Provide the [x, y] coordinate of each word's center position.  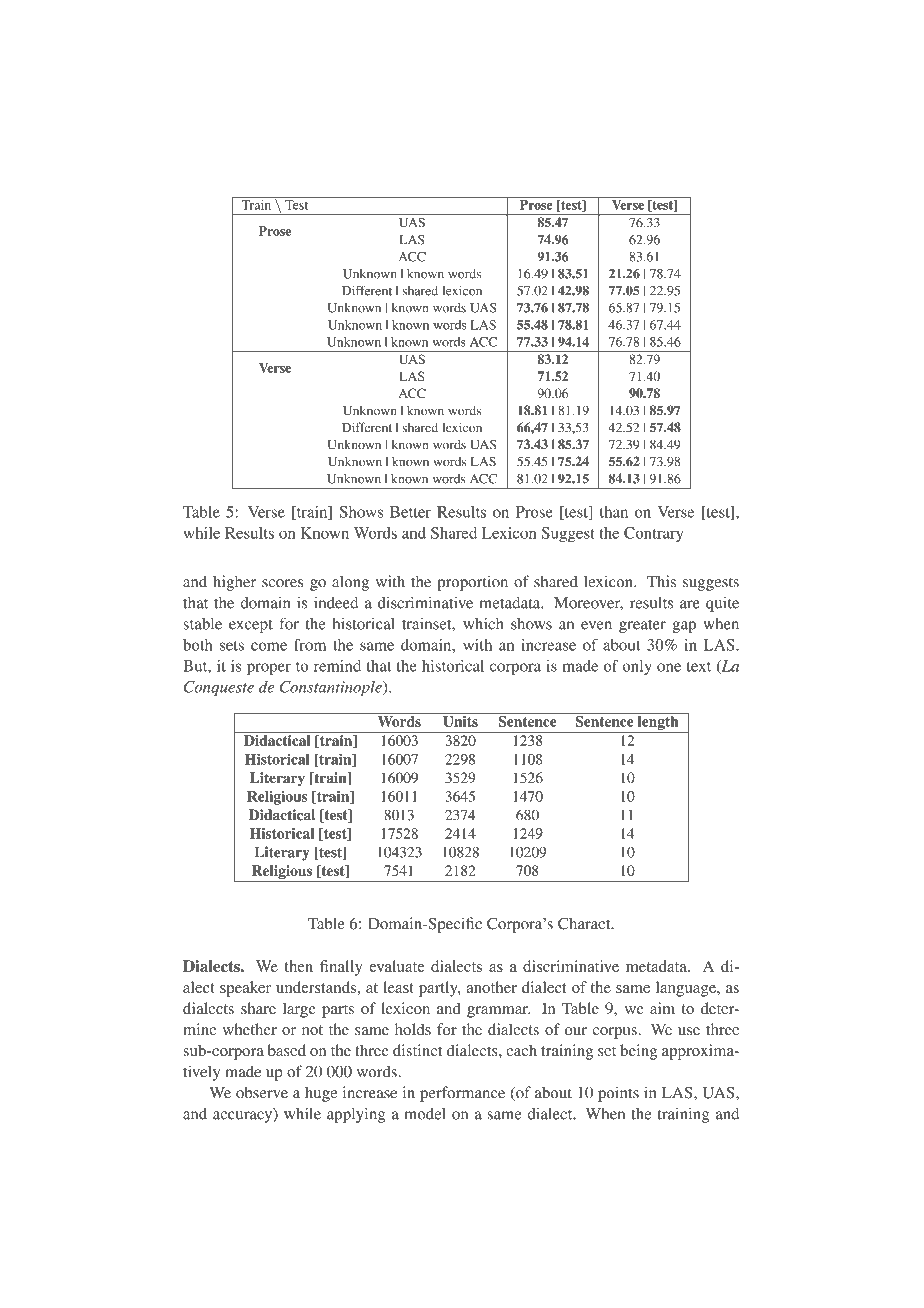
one [669, 667]
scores [282, 583]
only [637, 667]
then [298, 966]
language [687, 989]
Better [410, 512]
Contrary [654, 534]
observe [262, 1092]
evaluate [397, 966]
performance [462, 1094]
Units [460, 720]
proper [269, 669]
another [491, 987]
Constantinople [332, 688]
